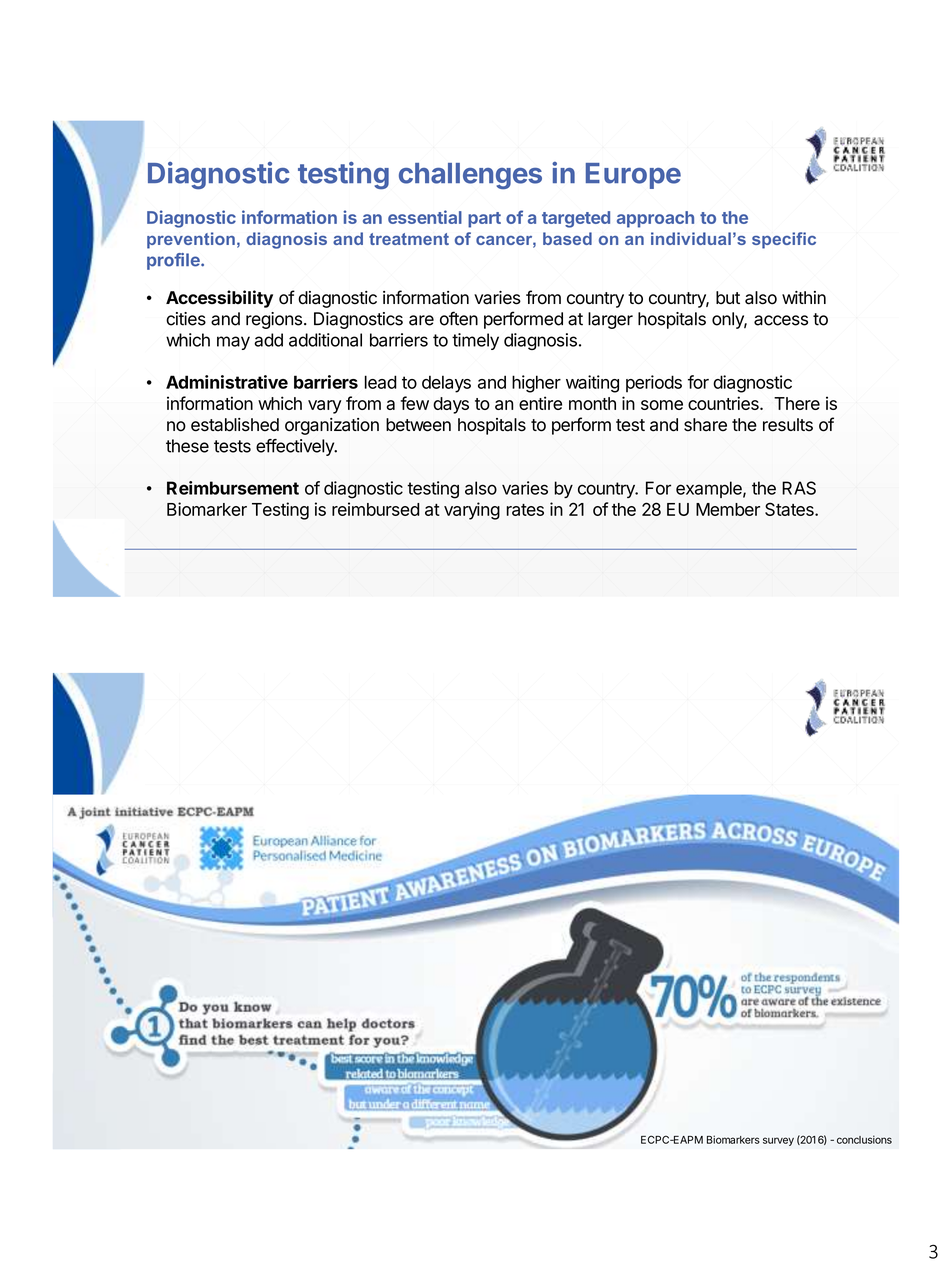 The image size is (952, 1270). Describe the element at coordinates (376, 509) in the screenshot. I see `reimbursed` at that location.
